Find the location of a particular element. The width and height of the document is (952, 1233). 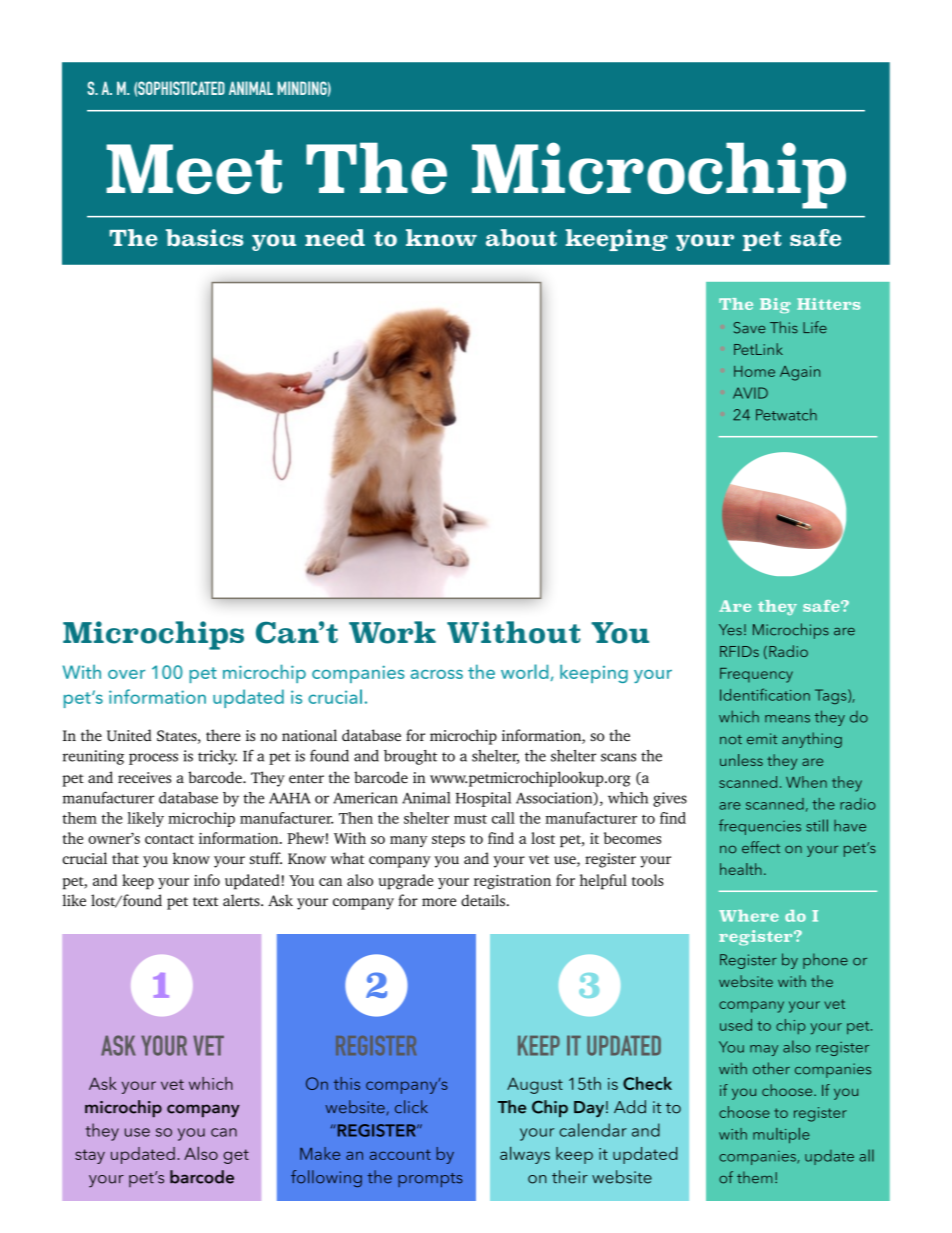

basics is located at coordinates (205, 238).
